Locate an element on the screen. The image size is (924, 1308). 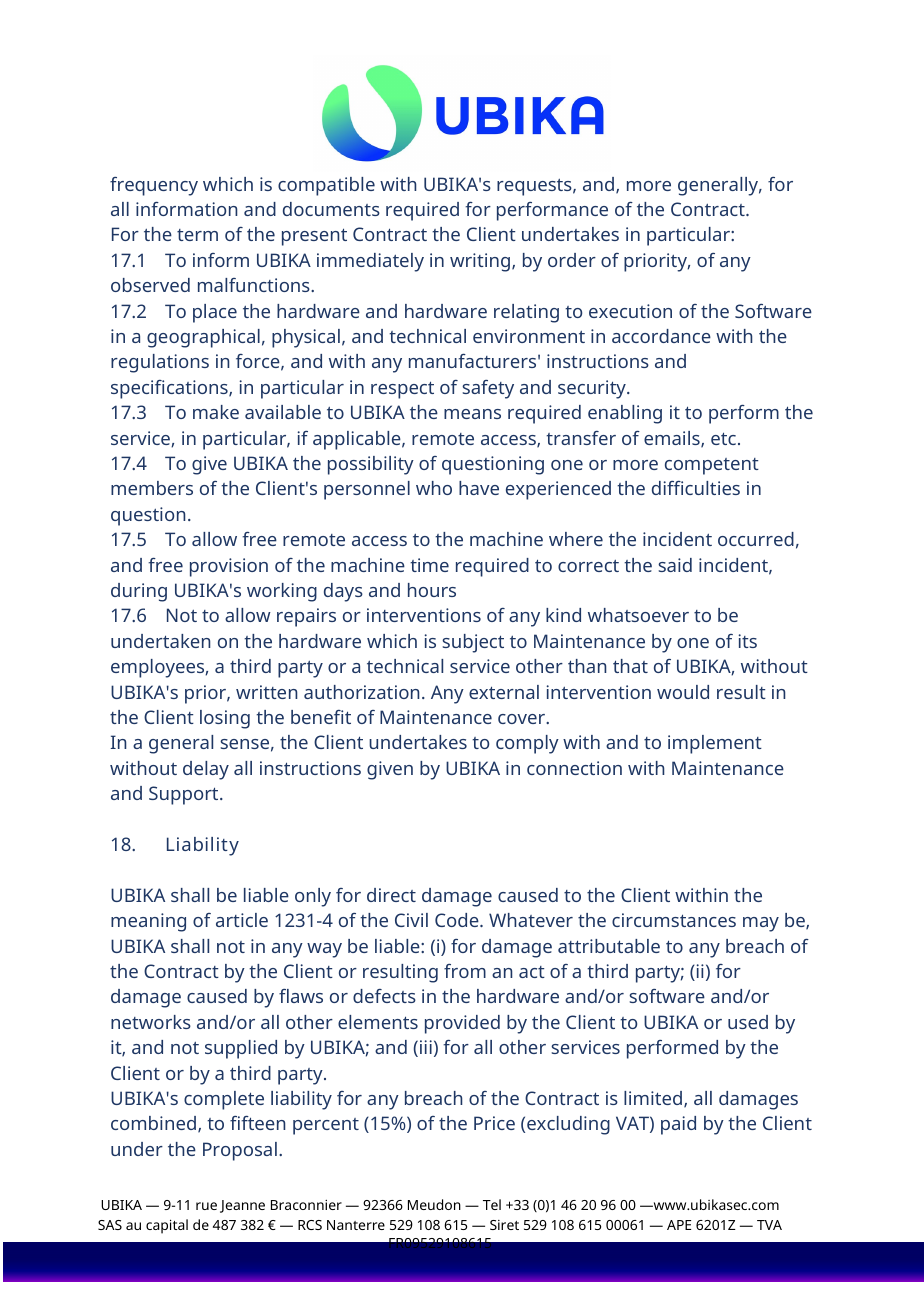
order is located at coordinates (572, 260).
